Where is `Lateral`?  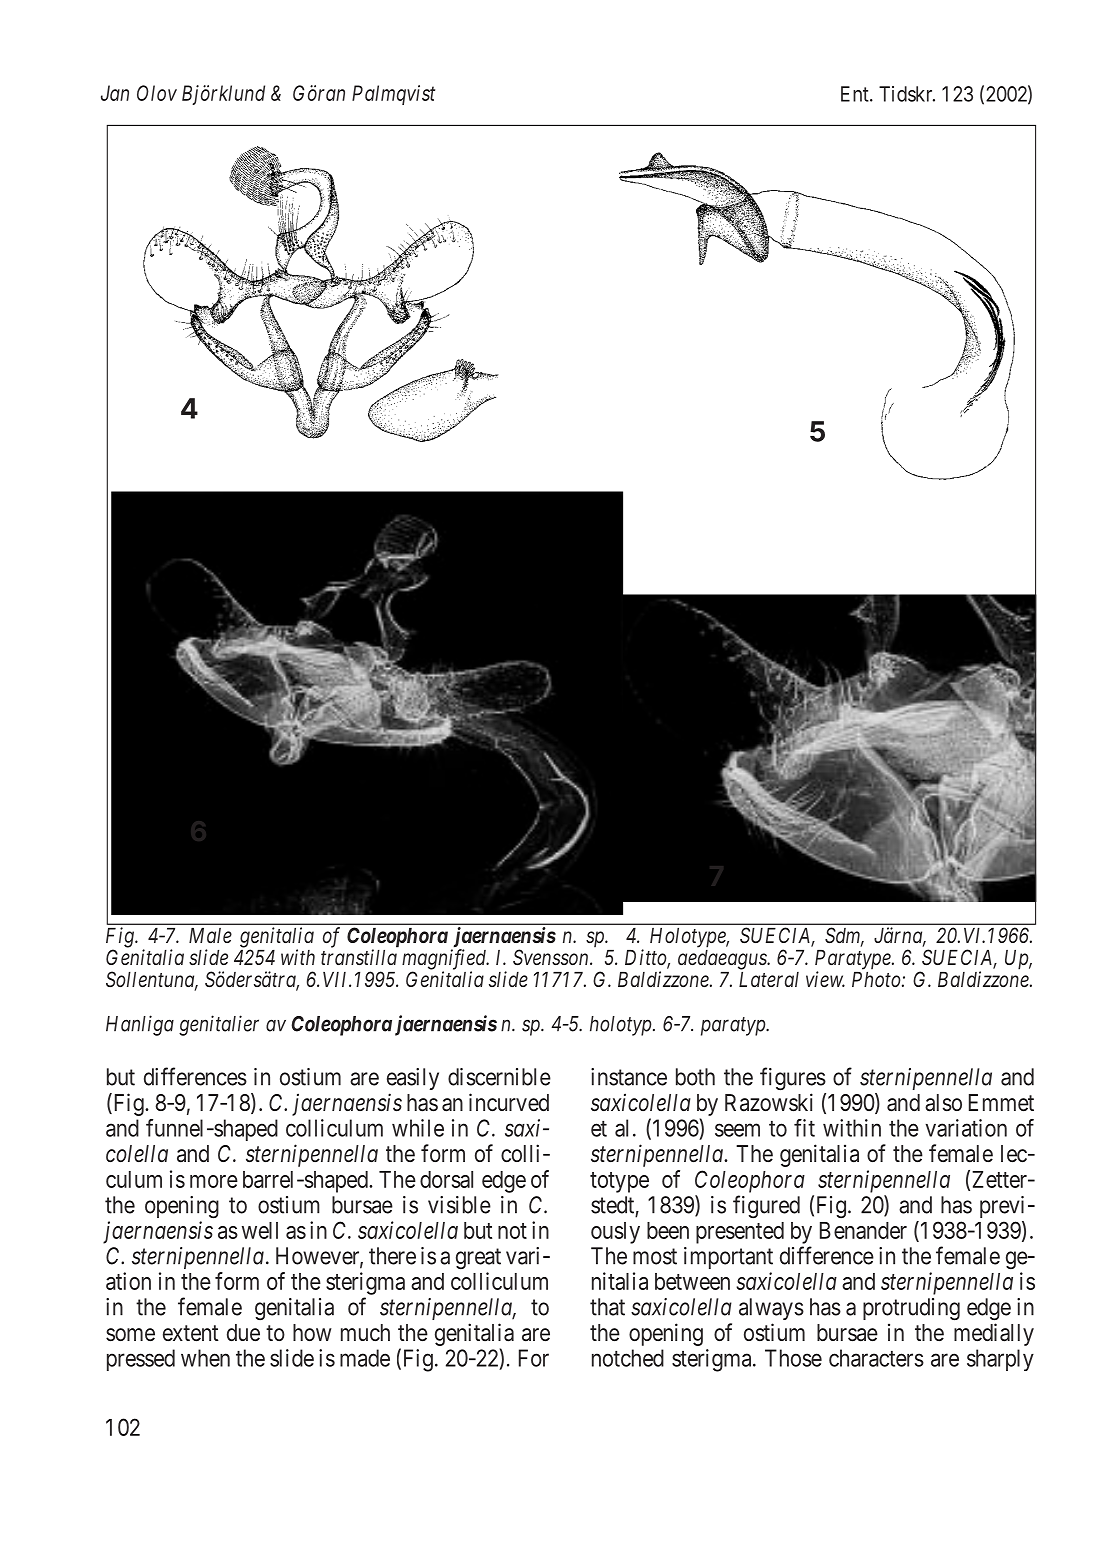 Lateral is located at coordinates (769, 979).
